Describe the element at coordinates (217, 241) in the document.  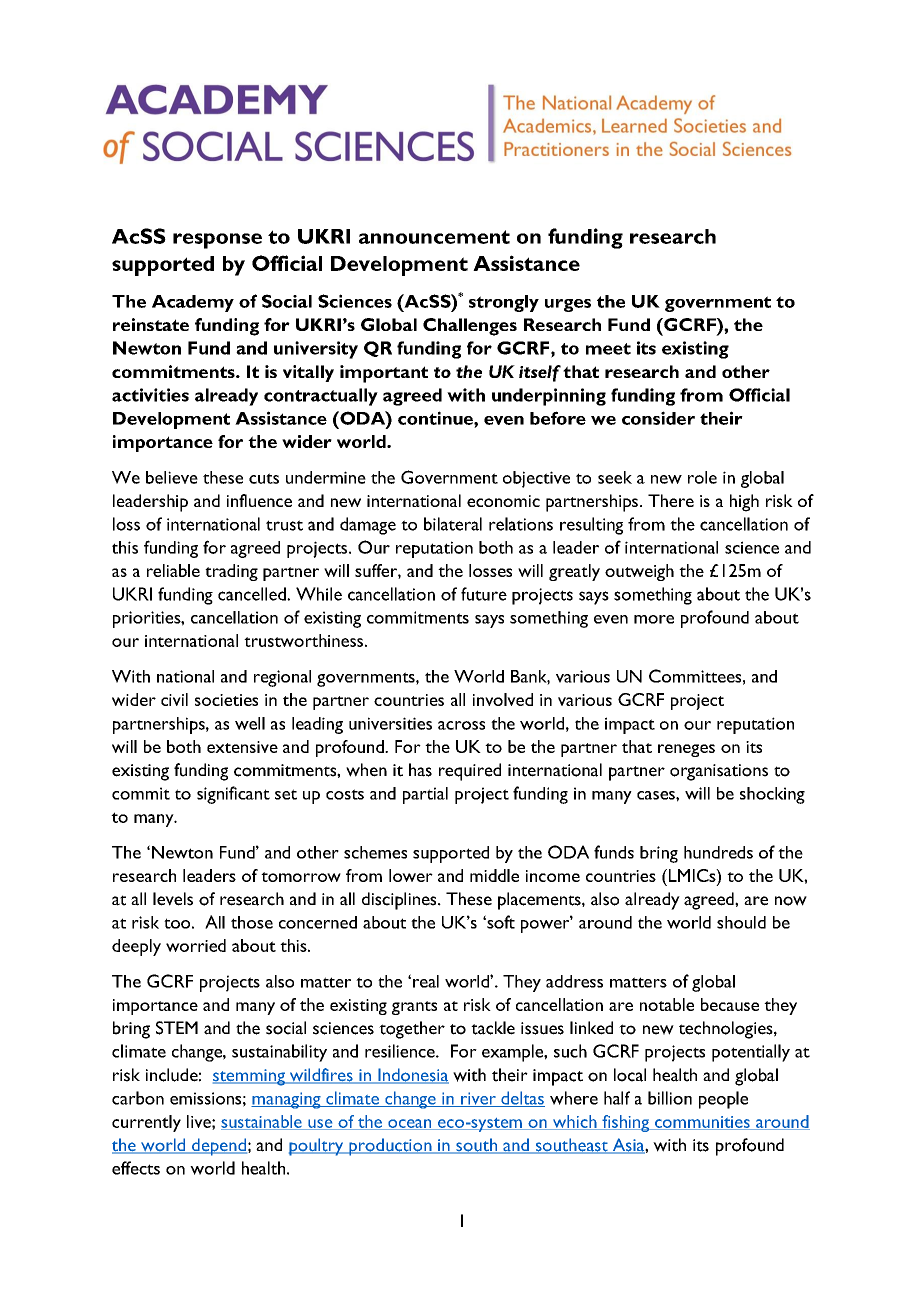
I see `response` at that location.
